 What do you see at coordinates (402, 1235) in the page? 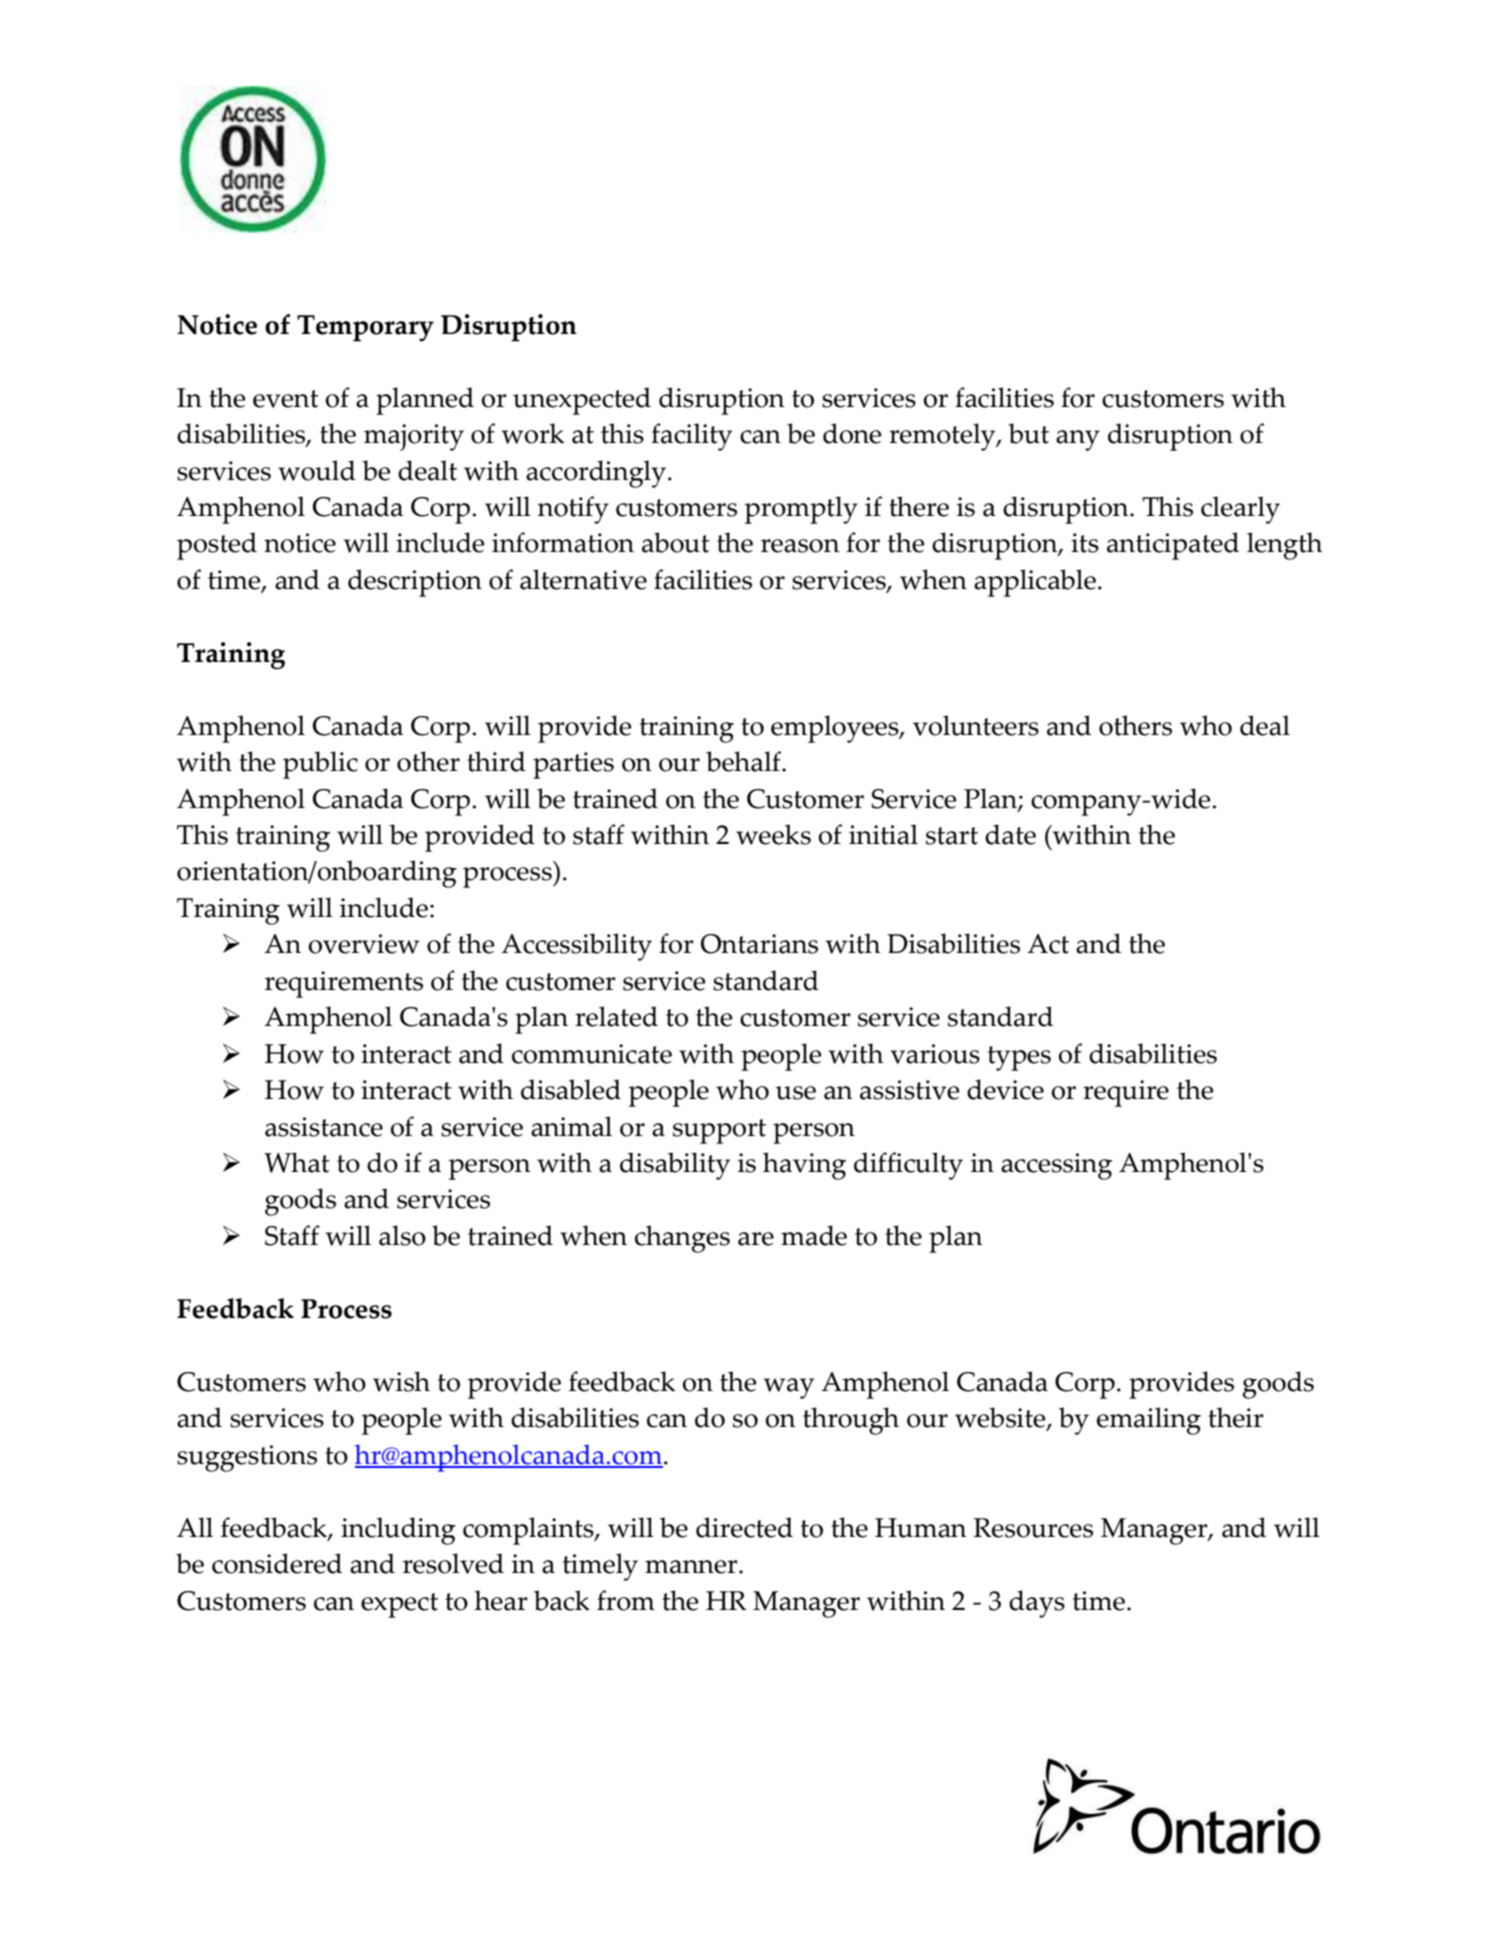
I see `also` at bounding box center [402, 1235].
